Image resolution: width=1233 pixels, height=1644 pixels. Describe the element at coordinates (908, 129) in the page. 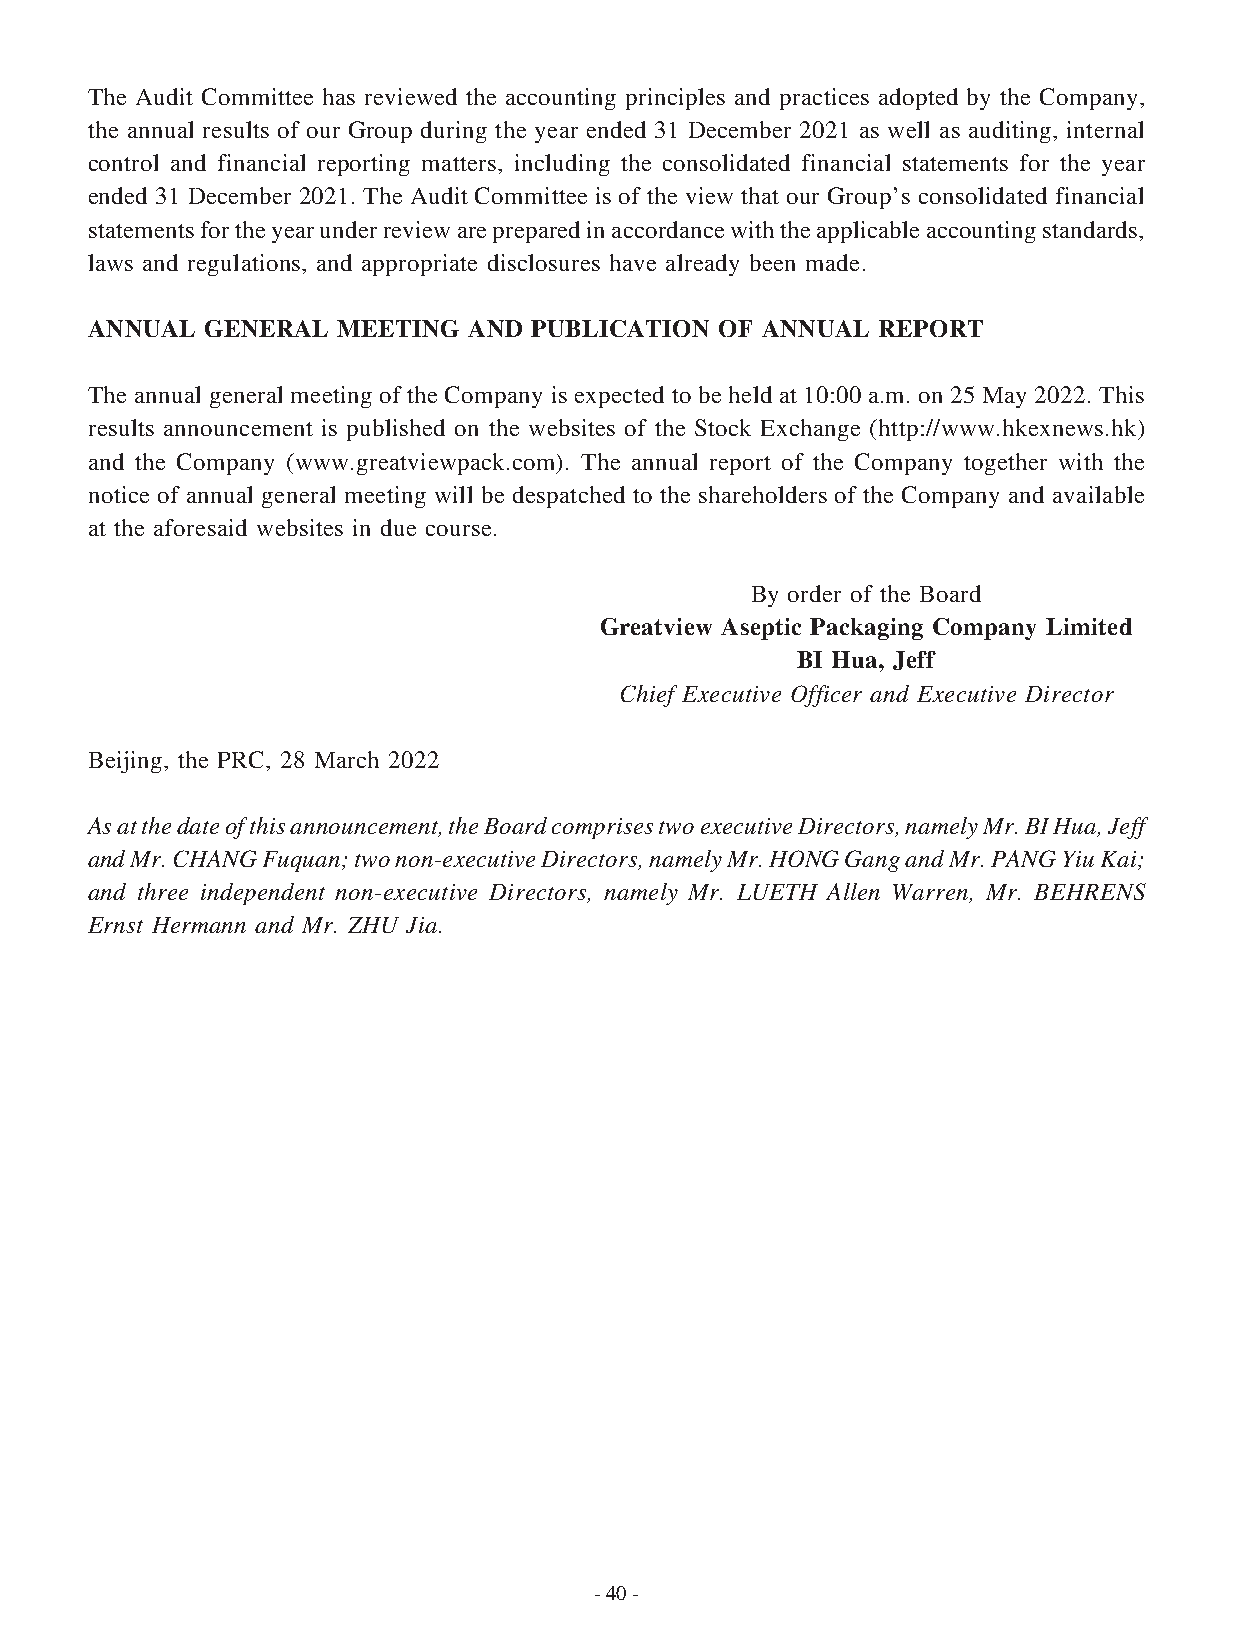

I see `well` at that location.
